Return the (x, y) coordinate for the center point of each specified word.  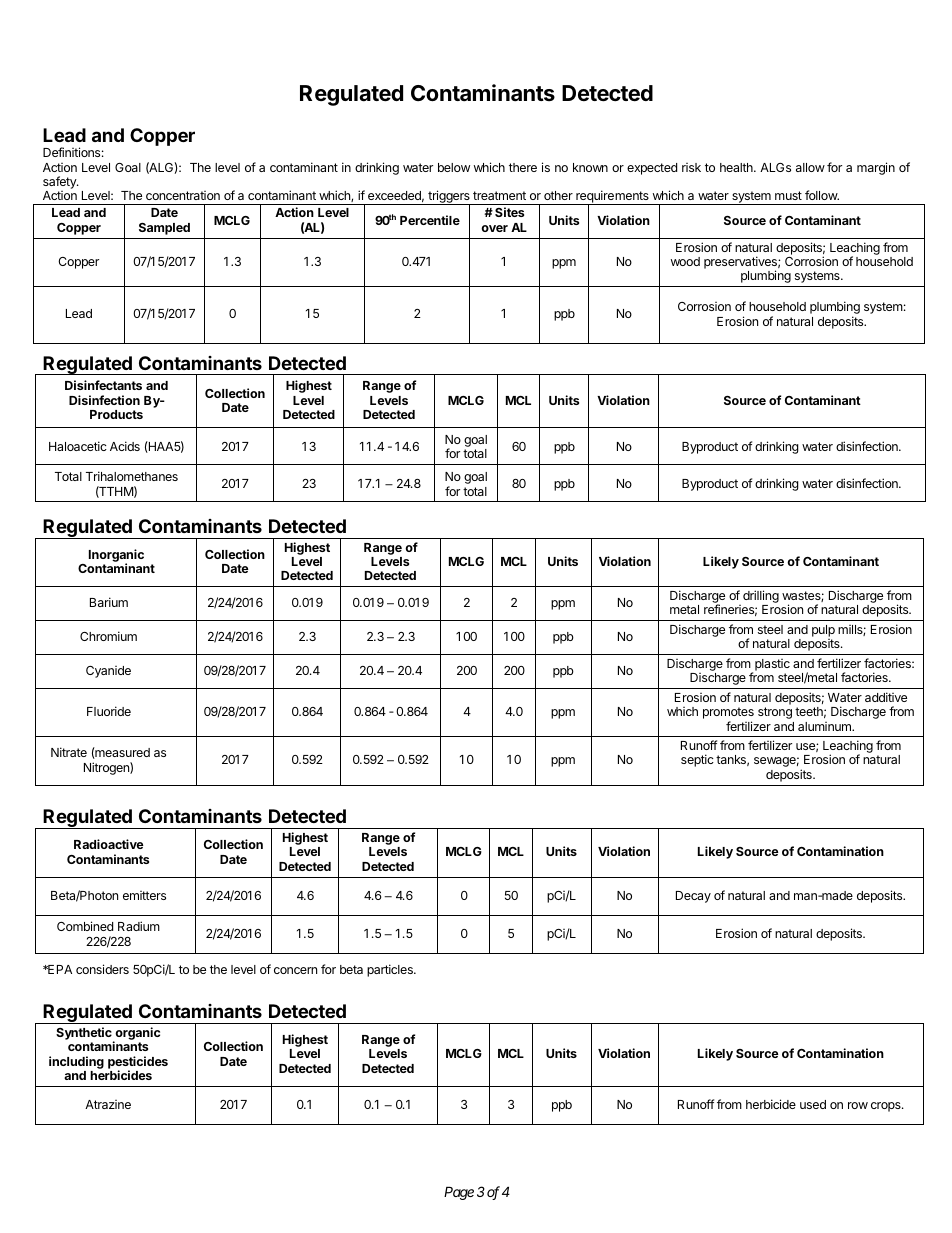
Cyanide (108, 672)
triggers (449, 198)
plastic (772, 666)
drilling (761, 598)
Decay (693, 897)
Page (459, 1193)
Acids (125, 446)
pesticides (138, 1063)
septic (697, 760)
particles (391, 970)
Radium (139, 926)
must (788, 195)
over (494, 228)
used (813, 1104)
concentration (183, 195)
